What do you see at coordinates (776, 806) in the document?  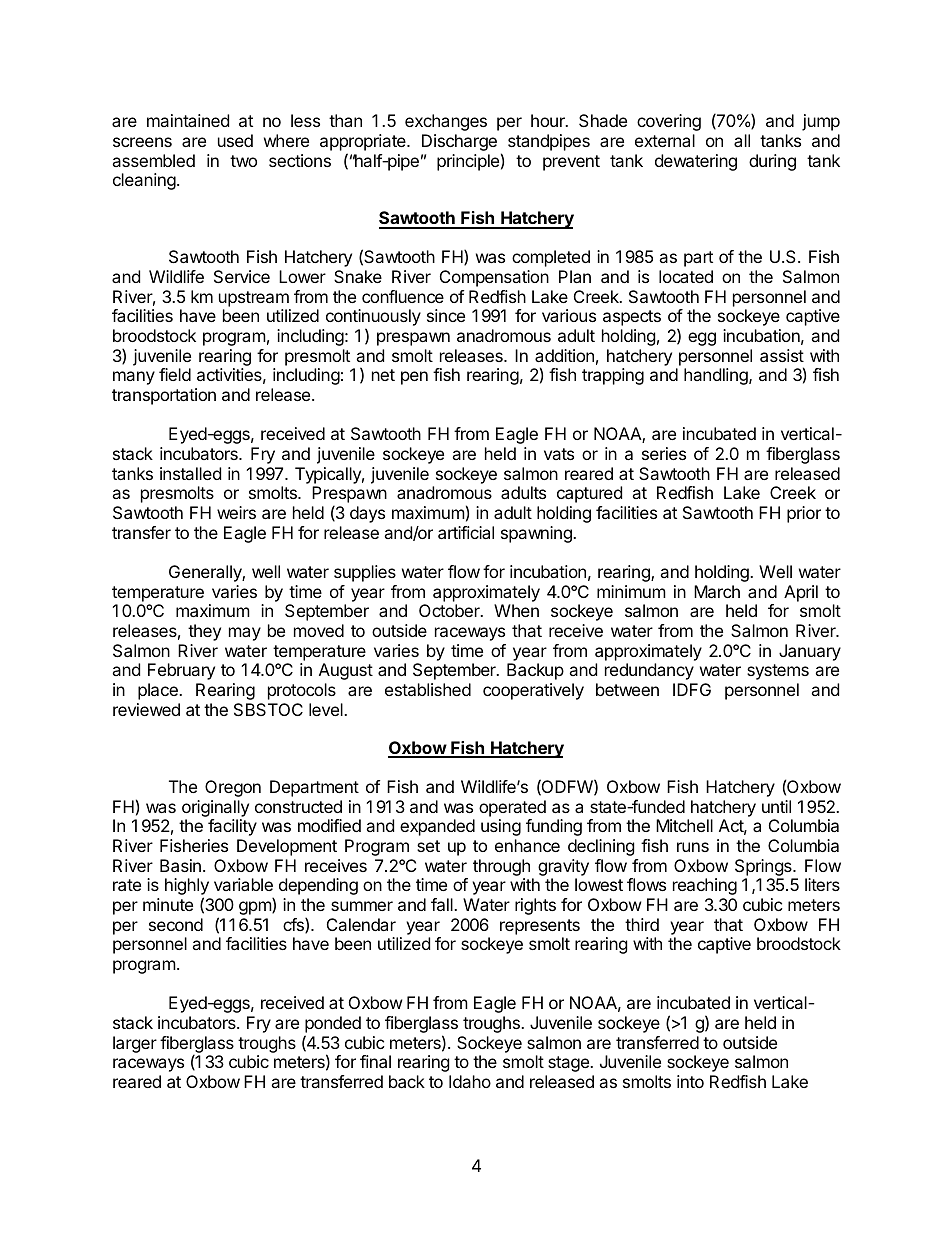 I see `until` at bounding box center [776, 806].
